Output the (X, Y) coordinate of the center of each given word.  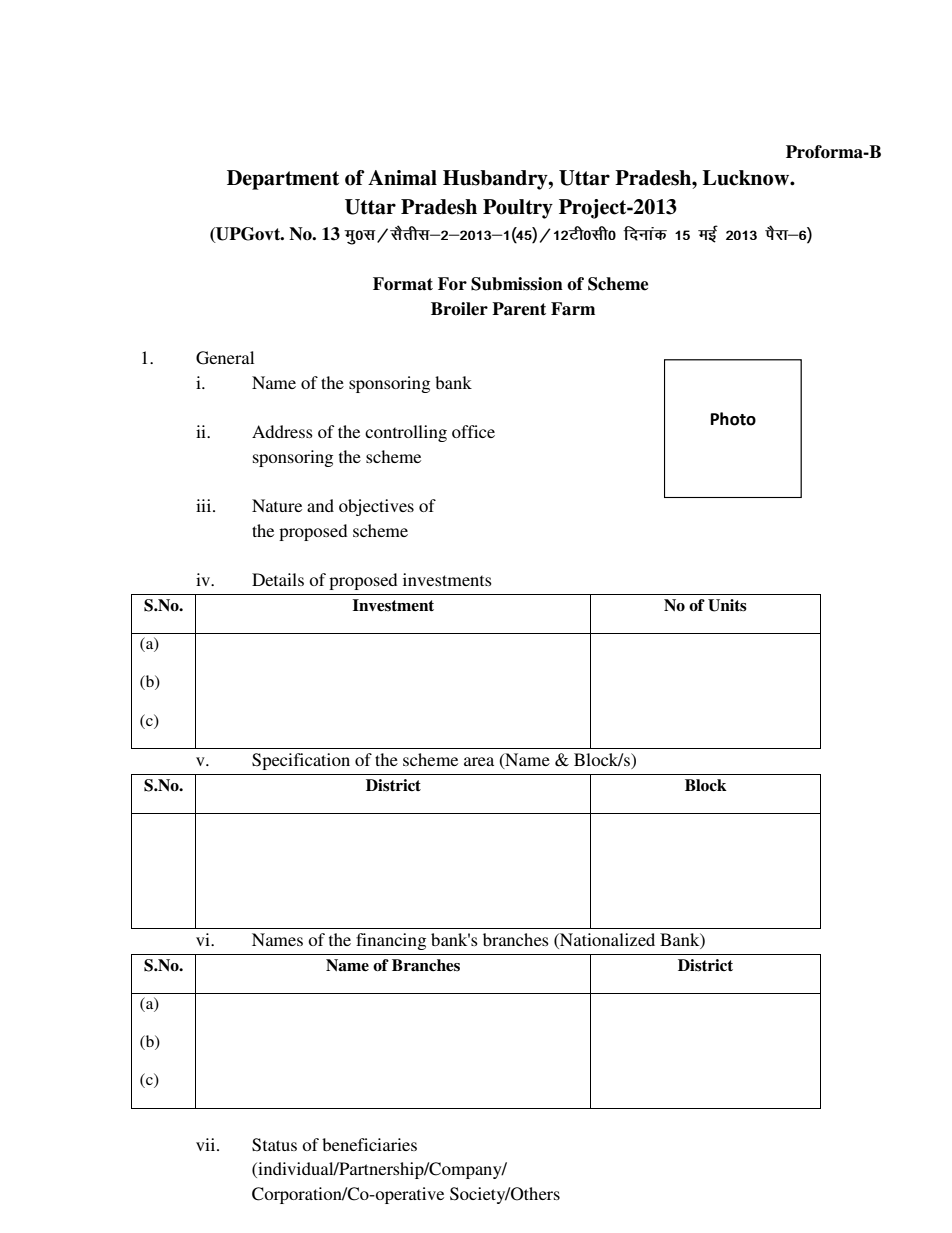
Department (283, 180)
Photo (733, 419)
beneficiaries (369, 1144)
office (473, 431)
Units (727, 605)
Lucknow (747, 178)
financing (391, 941)
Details (278, 579)
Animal (402, 178)
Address (282, 431)
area (479, 761)
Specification (301, 761)
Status (274, 1145)
